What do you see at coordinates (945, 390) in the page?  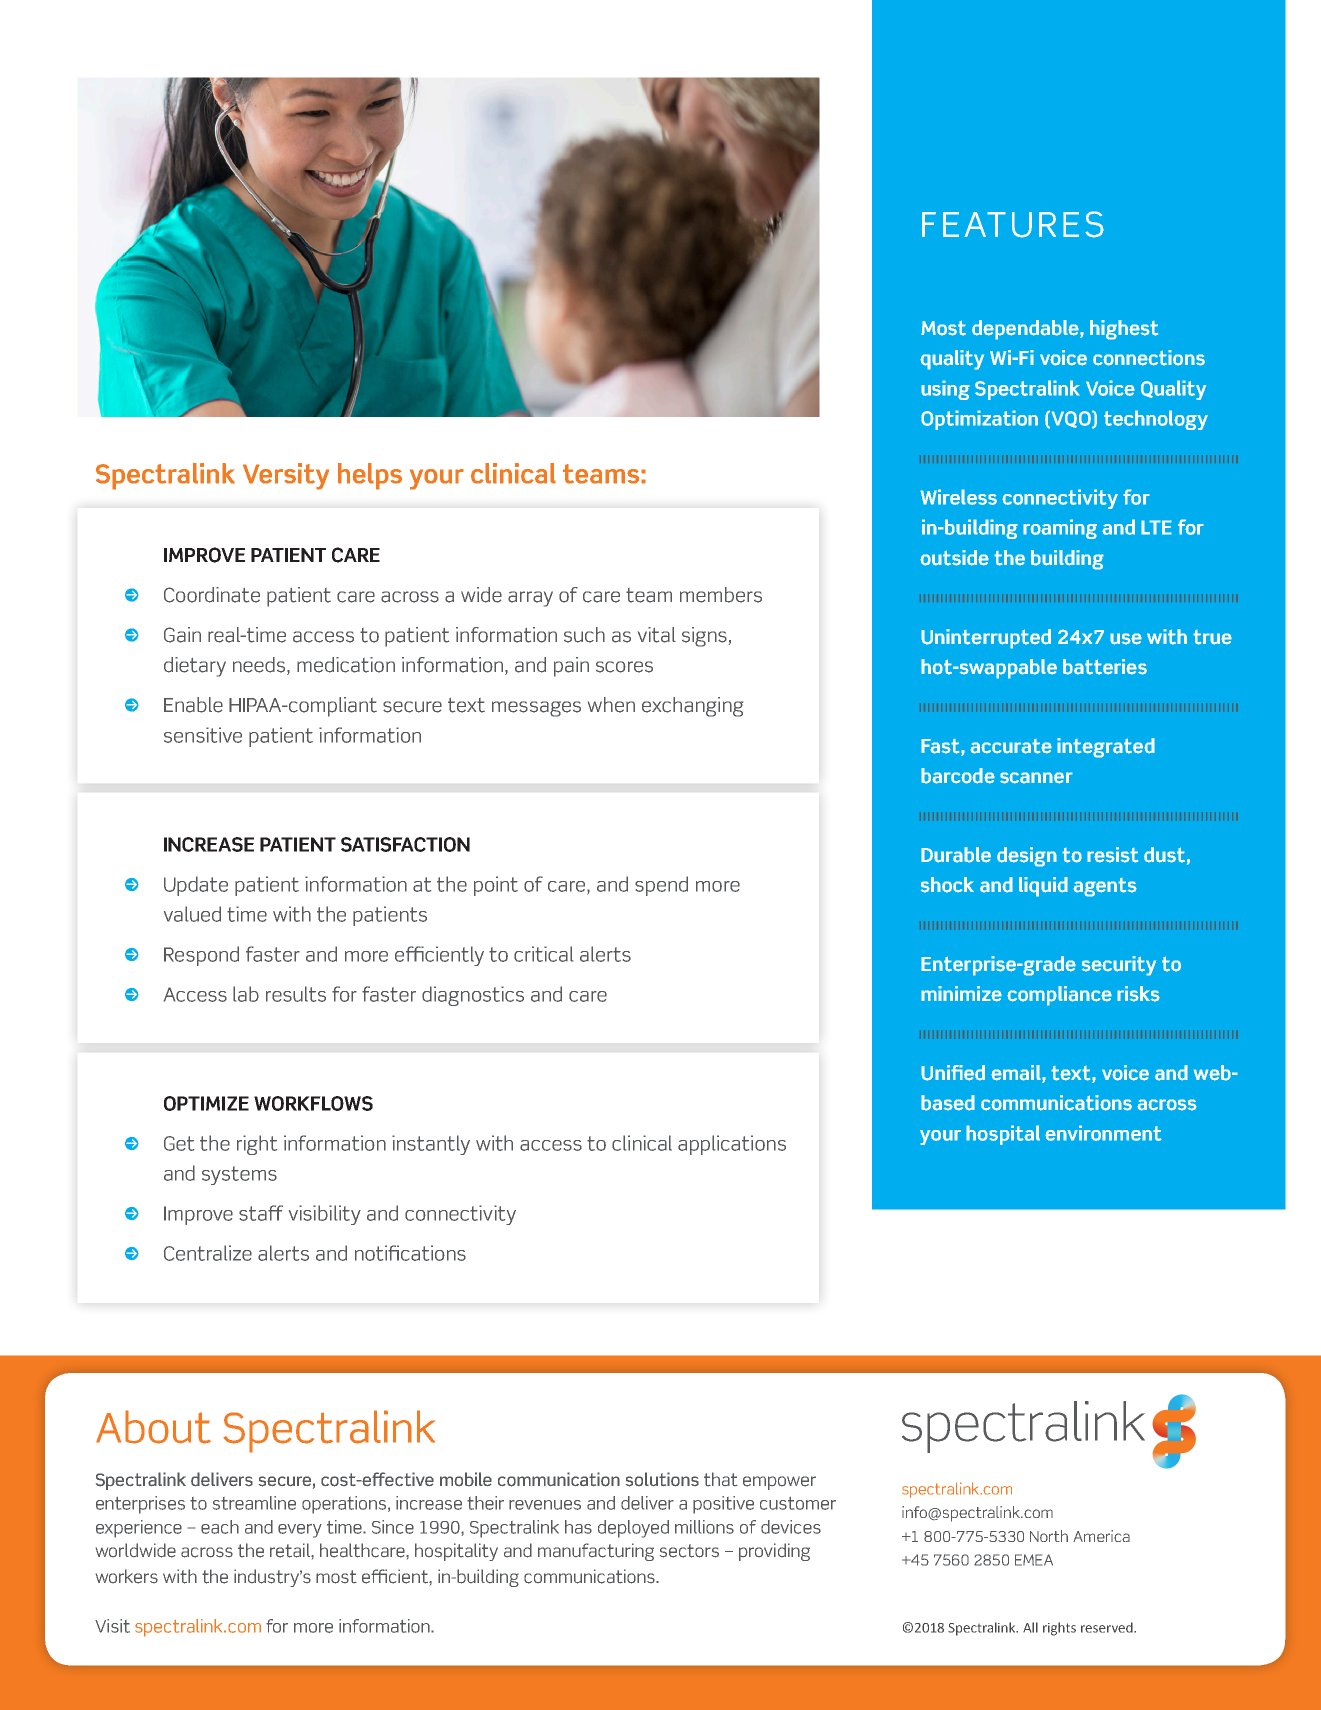 I see `using` at bounding box center [945, 390].
